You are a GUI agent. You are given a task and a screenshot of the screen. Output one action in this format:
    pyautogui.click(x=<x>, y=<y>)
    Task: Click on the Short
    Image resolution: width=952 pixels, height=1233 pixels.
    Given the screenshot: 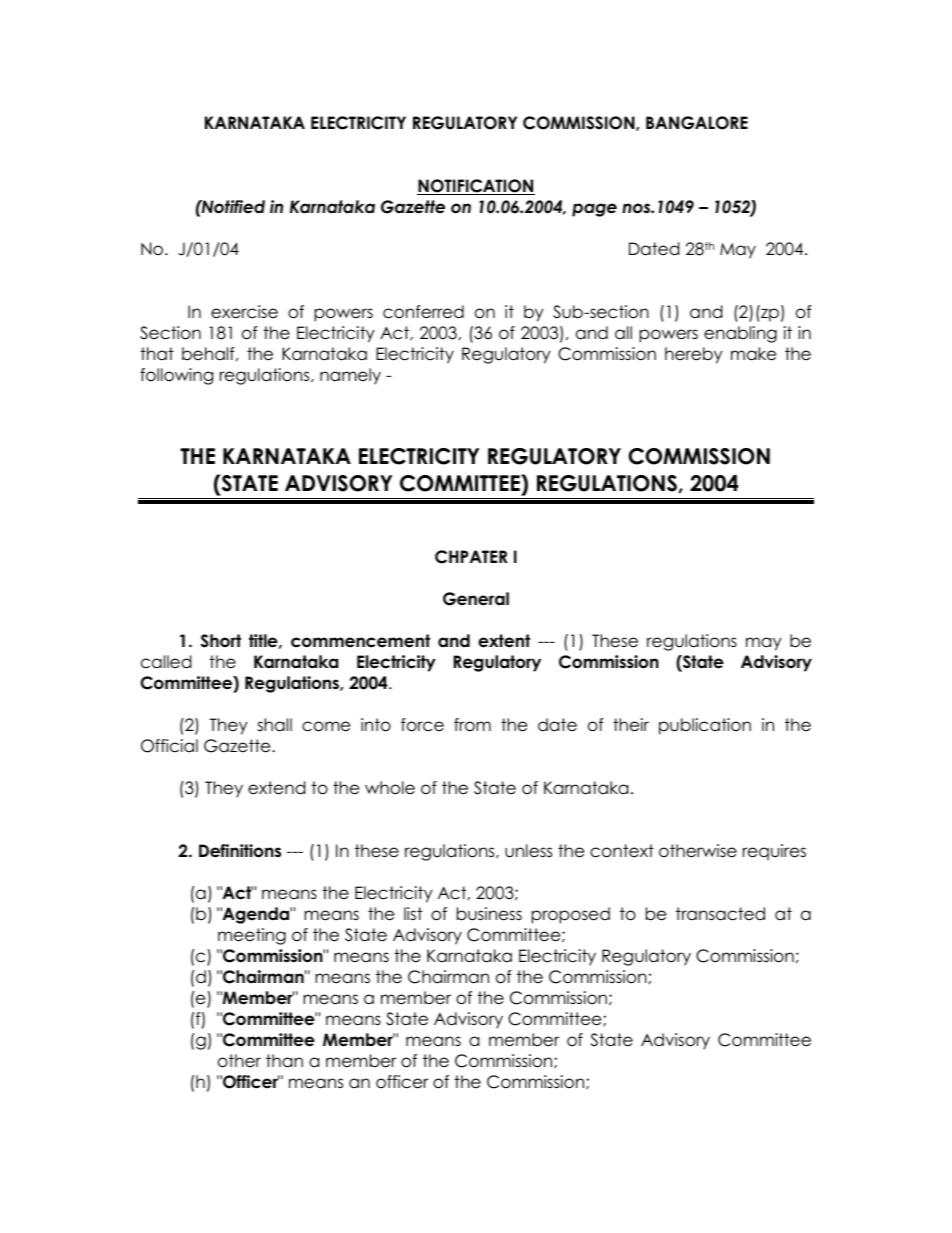 What is the action you would take?
    pyautogui.click(x=221, y=641)
